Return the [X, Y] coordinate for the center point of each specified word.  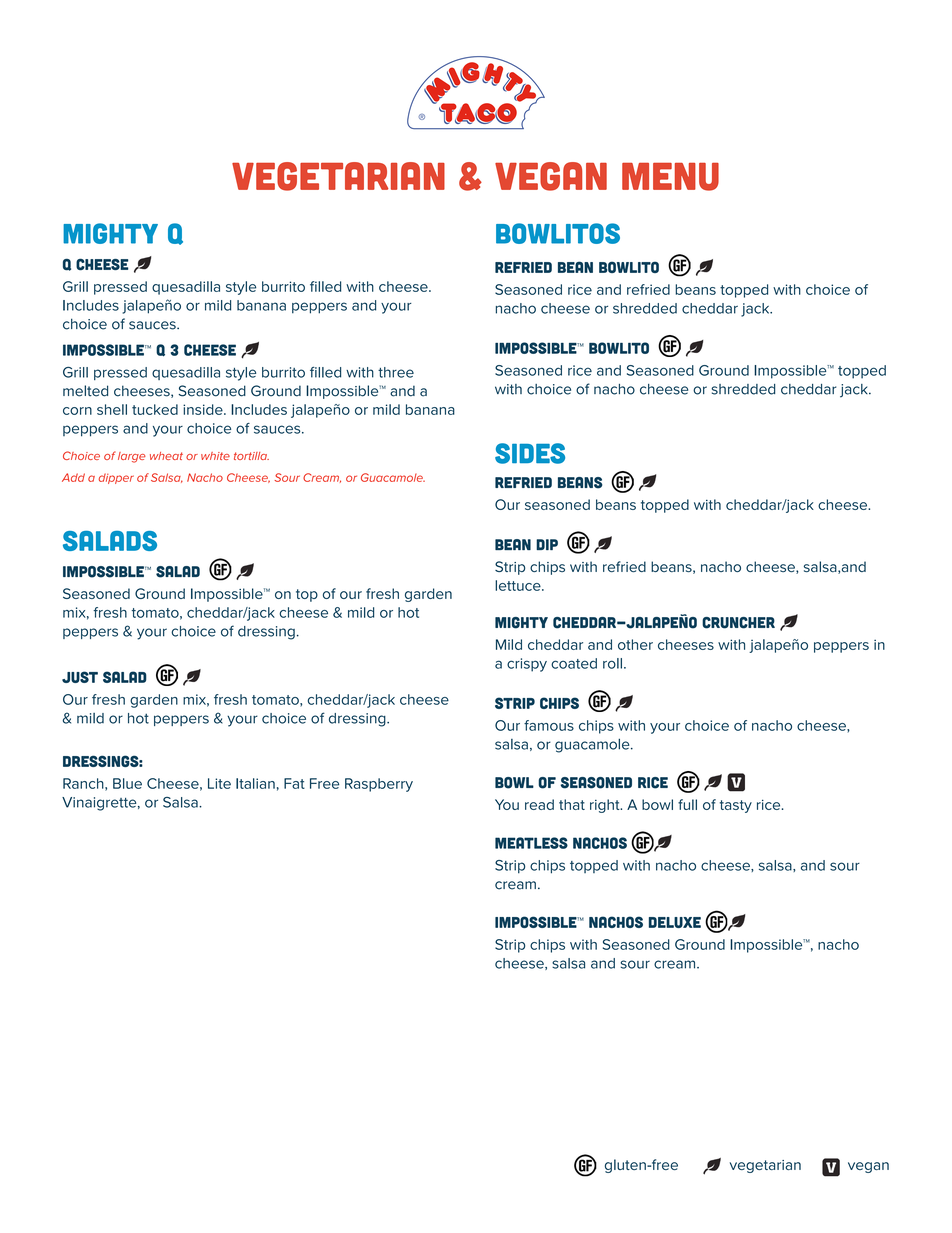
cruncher [738, 623]
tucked [155, 409]
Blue [127, 783]
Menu [670, 177]
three [396, 372]
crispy [527, 665]
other [635, 644]
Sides [530, 453]
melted [85, 391]
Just [80, 677]
